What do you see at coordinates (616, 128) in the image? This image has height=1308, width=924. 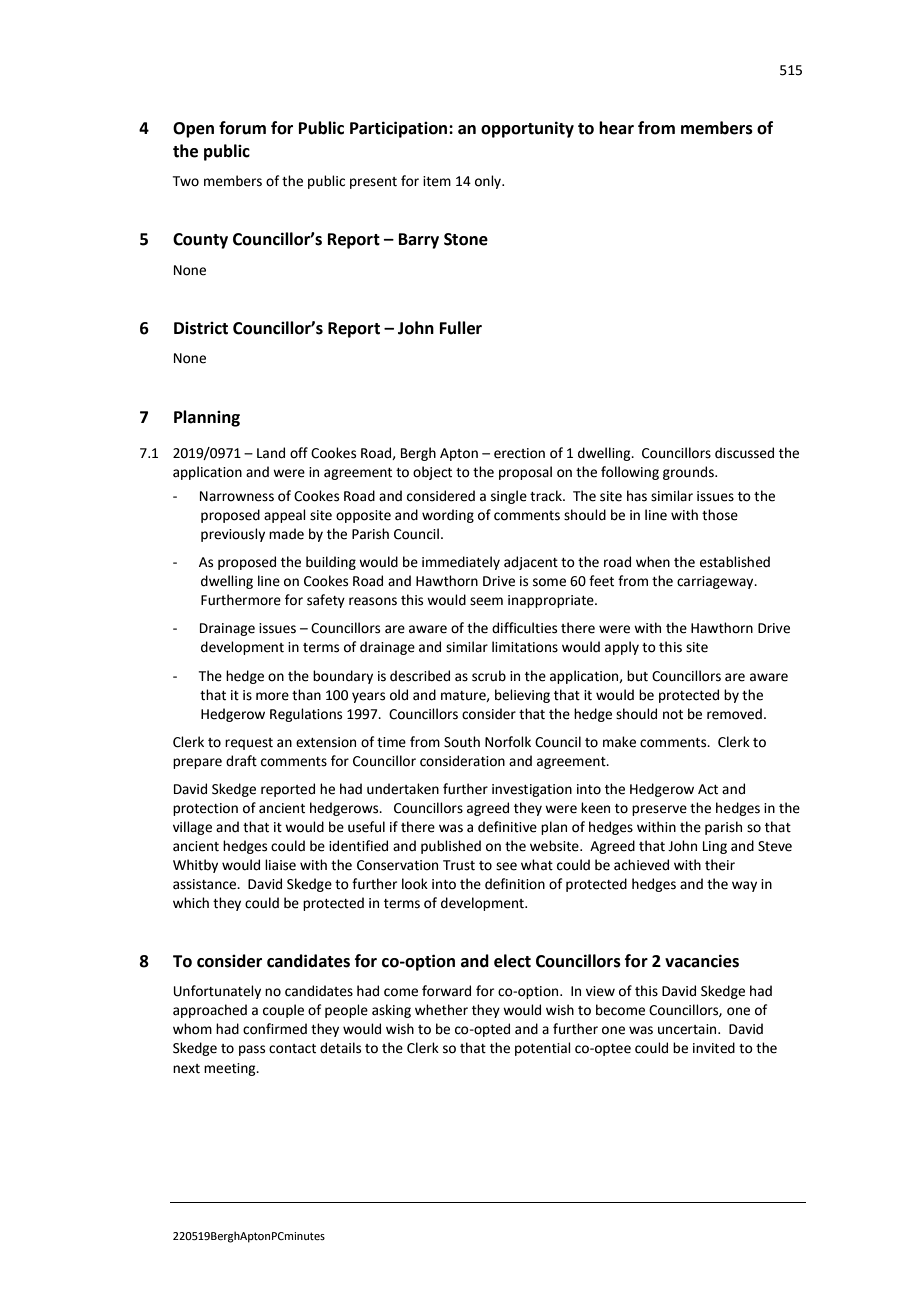 I see `hear` at bounding box center [616, 128].
